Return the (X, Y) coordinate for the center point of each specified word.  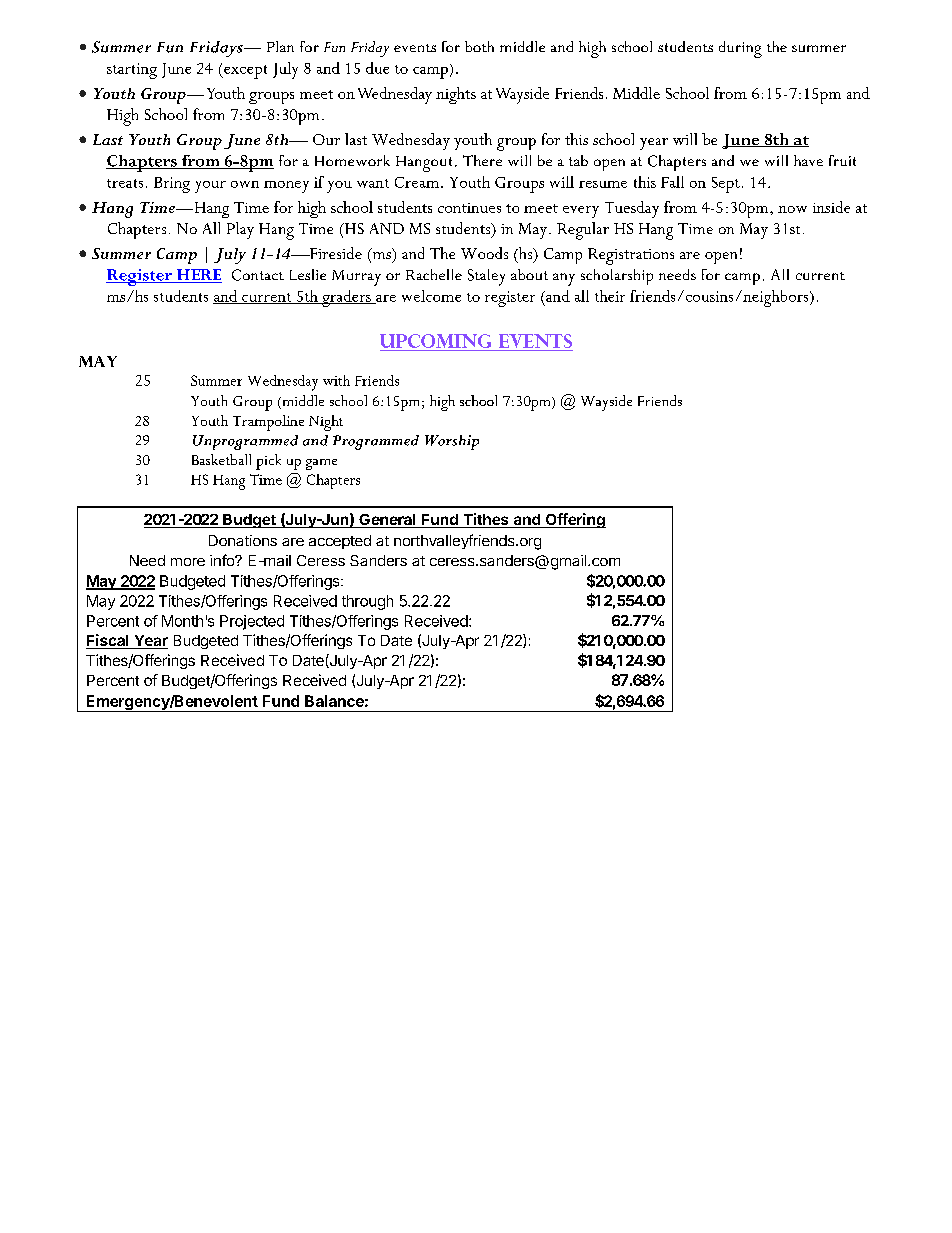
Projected (252, 622)
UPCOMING (435, 341)
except (244, 72)
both (479, 46)
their (610, 296)
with (336, 380)
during (740, 49)
